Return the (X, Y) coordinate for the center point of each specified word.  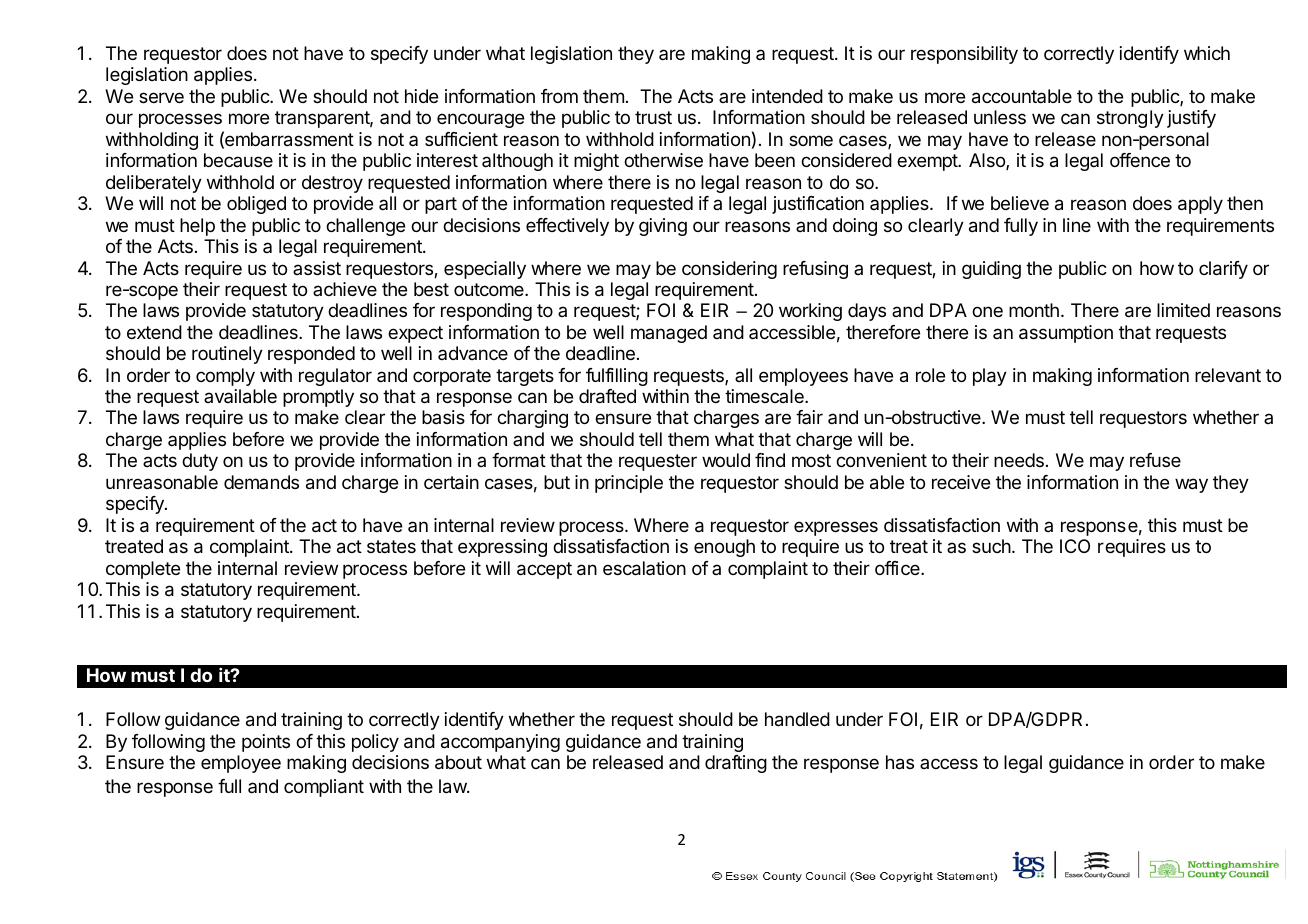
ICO (1075, 546)
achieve (345, 289)
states (391, 546)
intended (787, 96)
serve (161, 97)
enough (724, 548)
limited (1183, 310)
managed (669, 334)
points (266, 743)
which (1207, 53)
